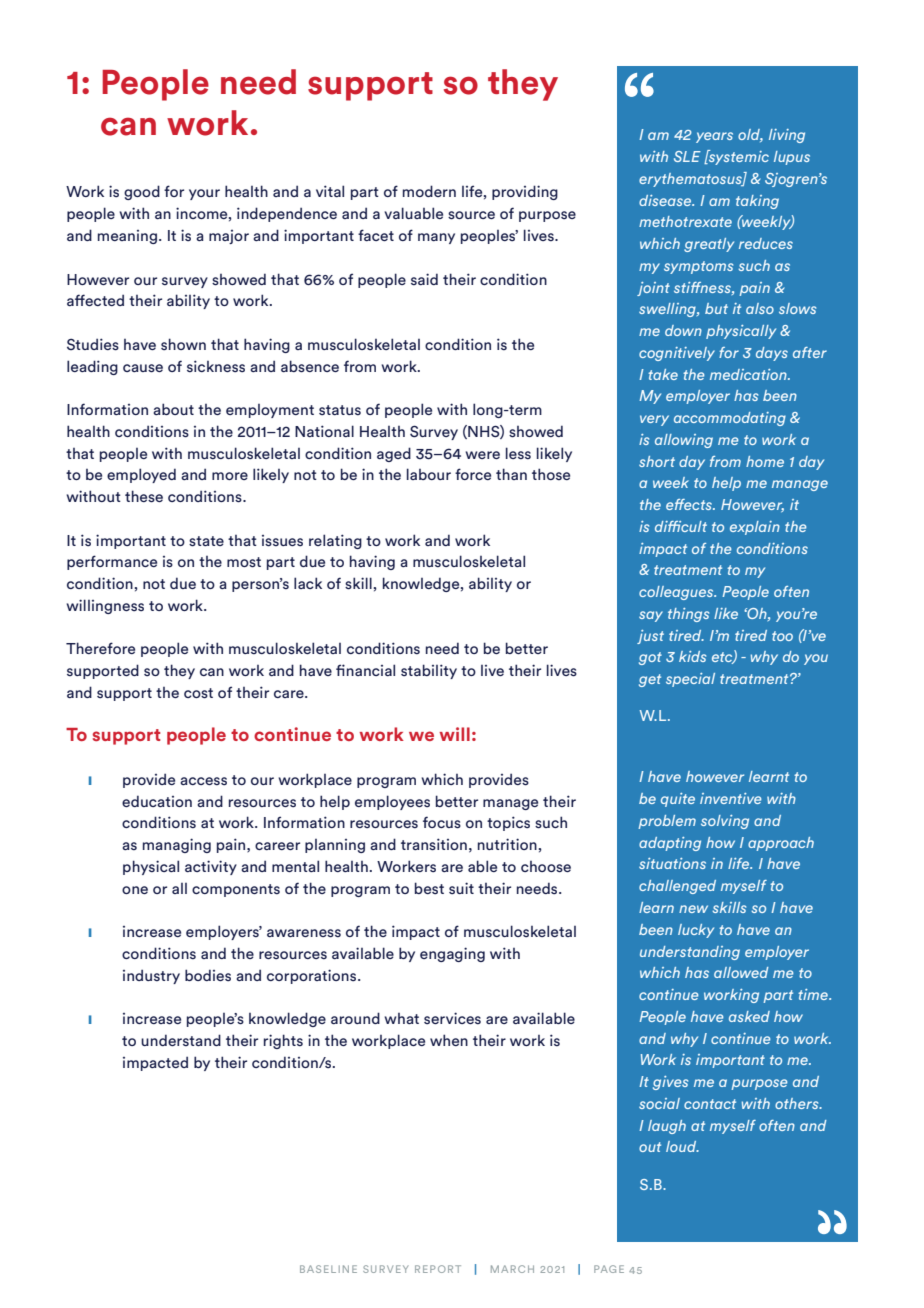  Describe the element at coordinates (429, 191) in the page. I see `modern` at that location.
